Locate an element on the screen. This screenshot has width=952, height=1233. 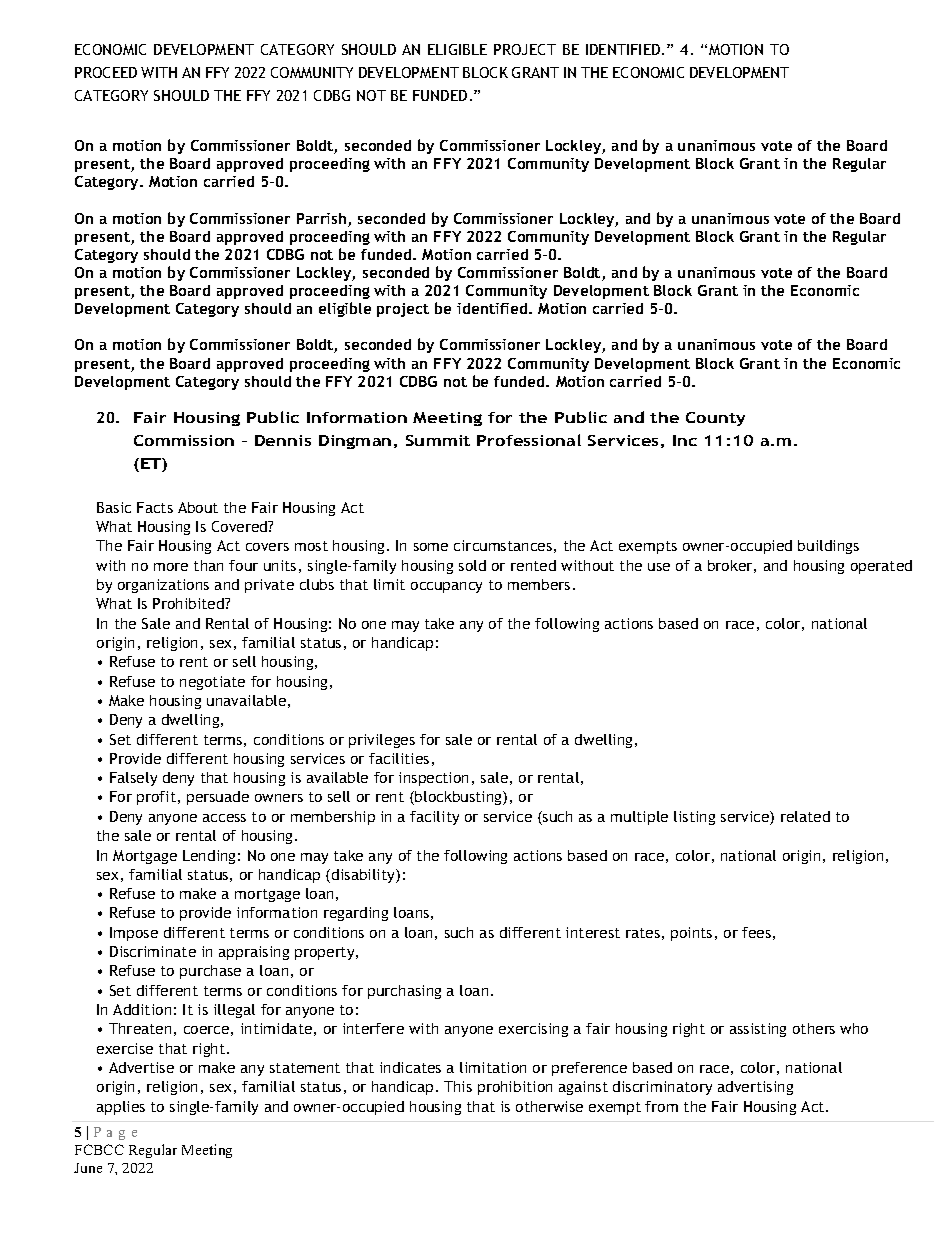
County is located at coordinates (715, 419).
